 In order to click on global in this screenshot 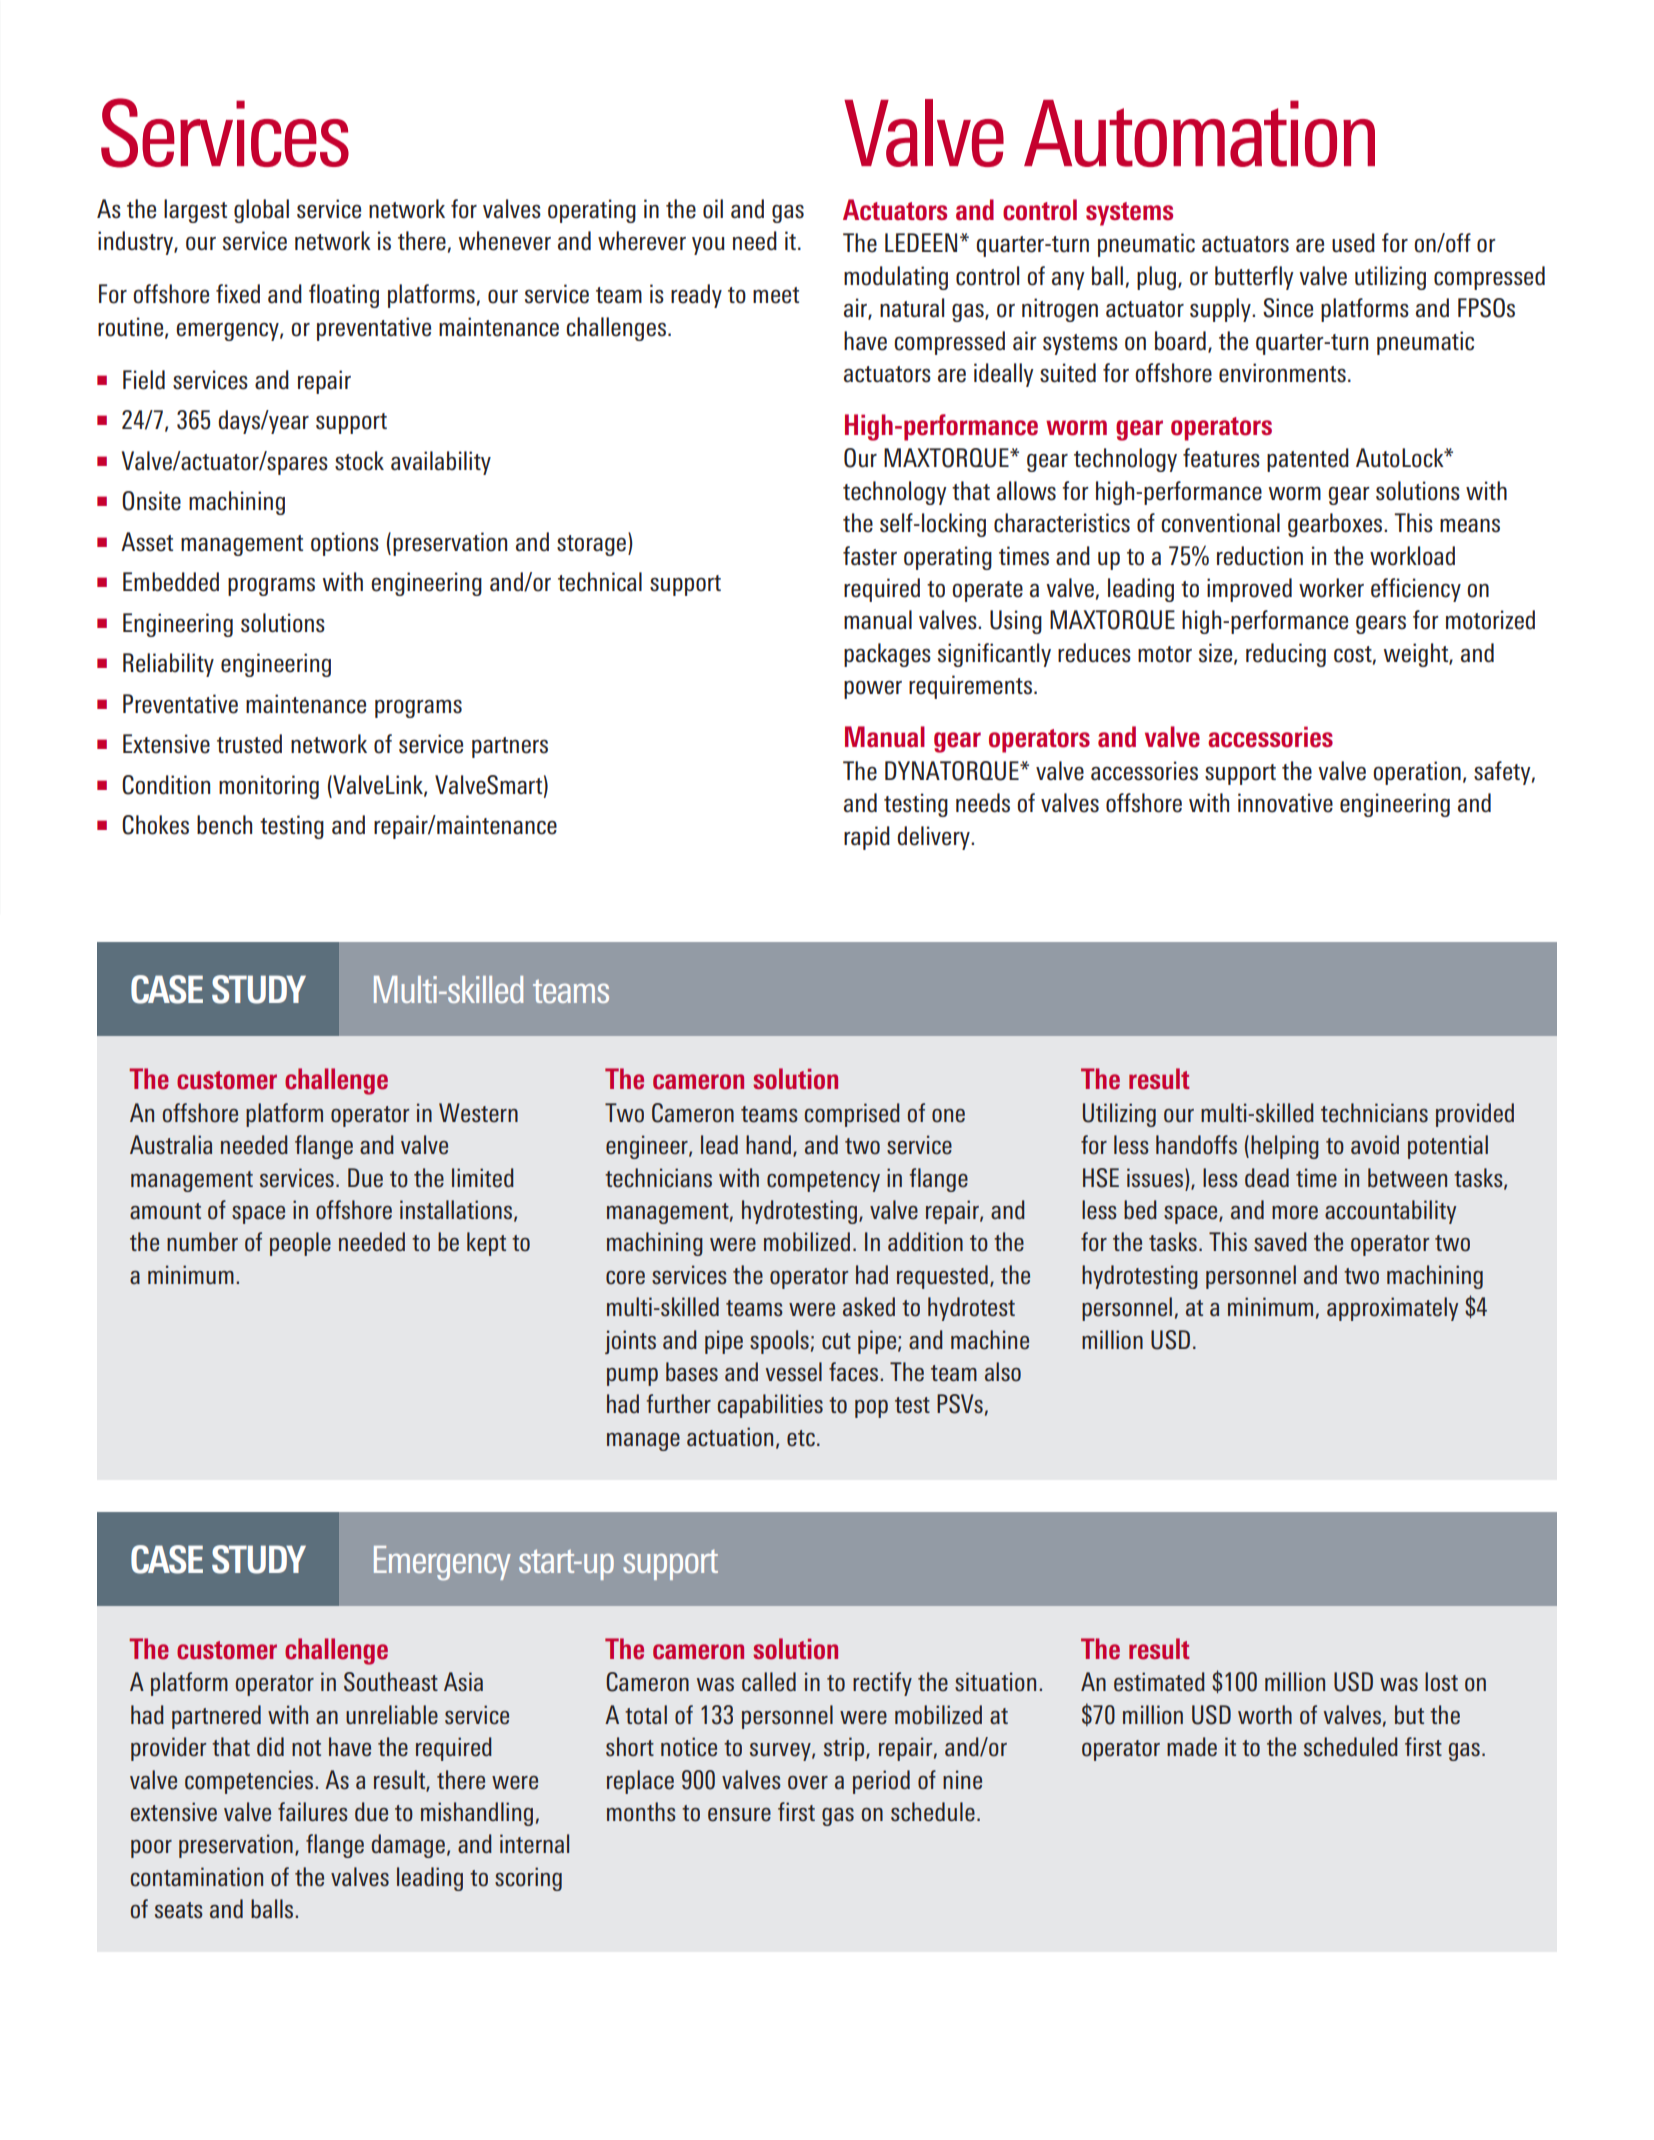, I will do `click(261, 211)`.
